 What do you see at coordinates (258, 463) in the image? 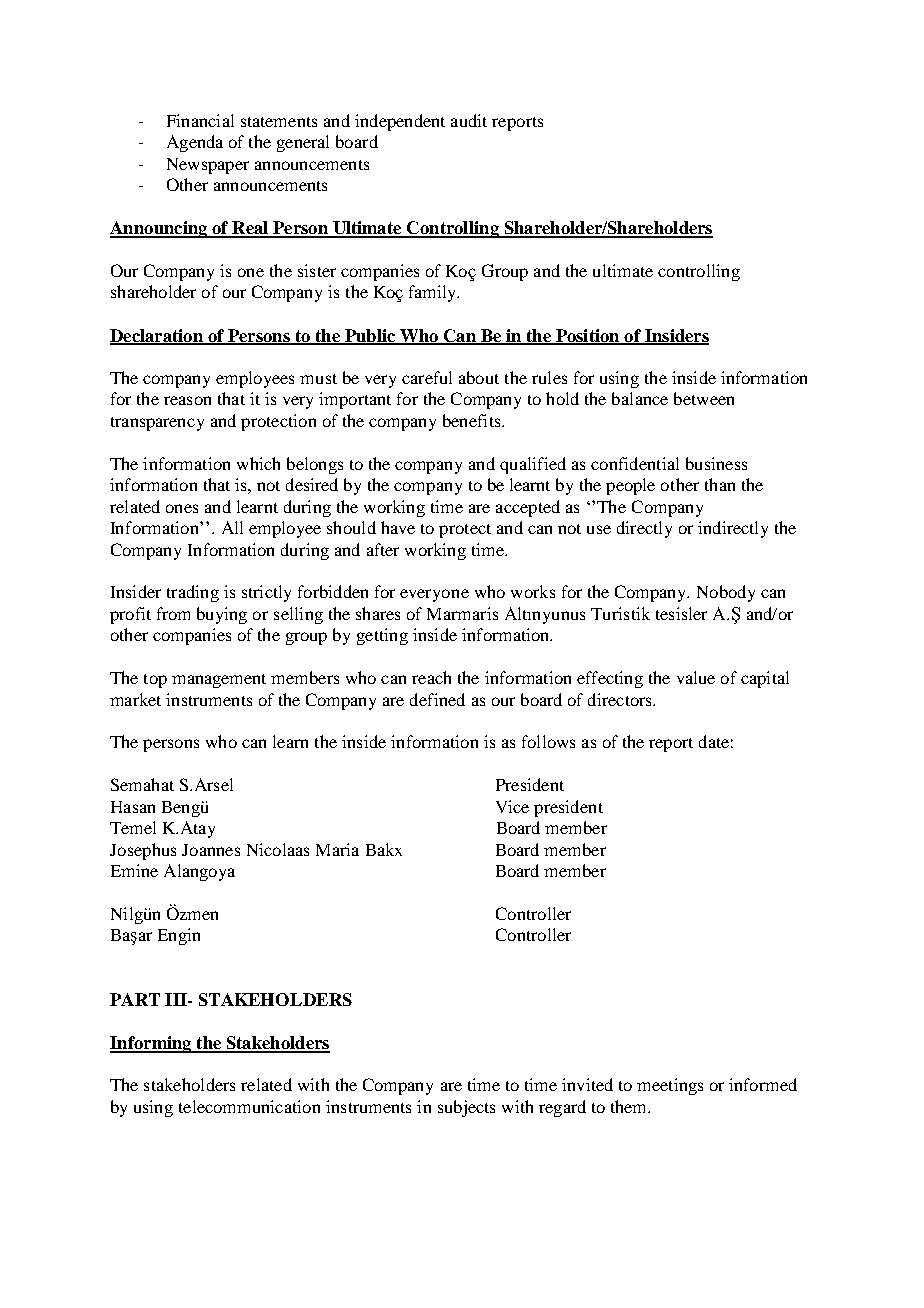
I see `which` at bounding box center [258, 463].
